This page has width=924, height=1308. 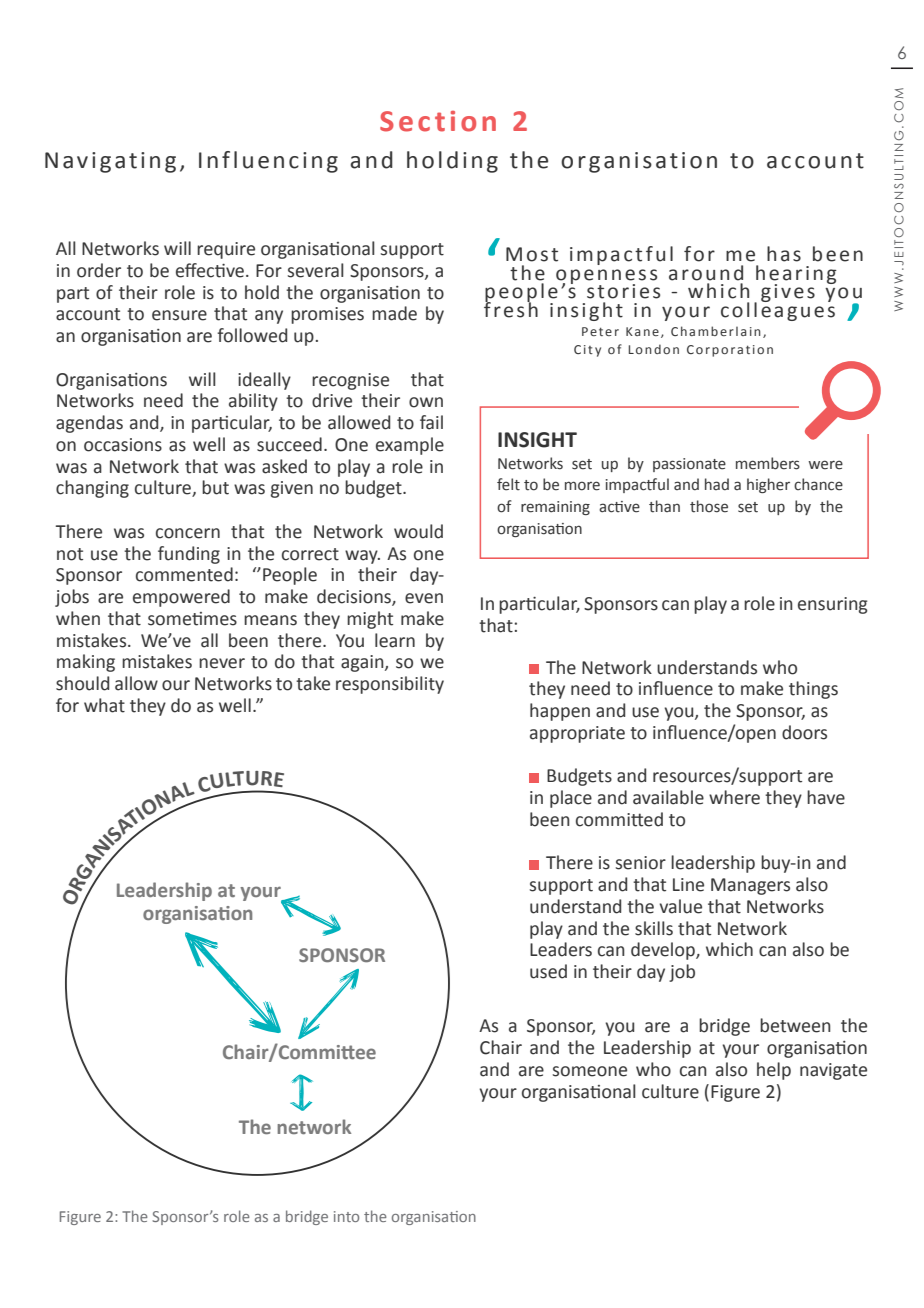 What do you see at coordinates (438, 121) in the page?
I see `Section` at bounding box center [438, 121].
